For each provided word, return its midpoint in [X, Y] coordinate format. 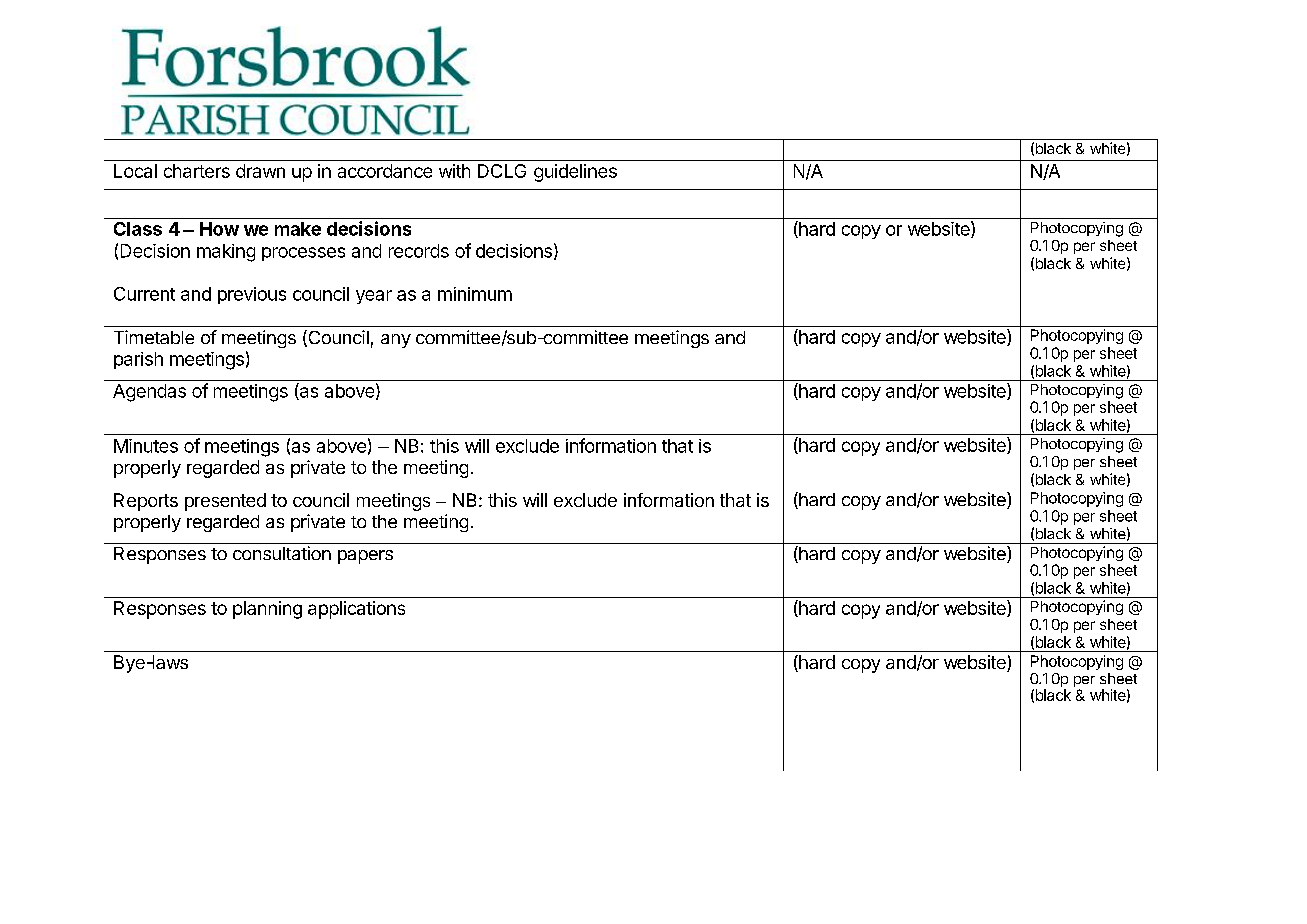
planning [267, 610]
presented [225, 502]
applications [356, 610]
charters [197, 171]
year [374, 297]
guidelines [575, 173]
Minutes [146, 446]
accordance [385, 171]
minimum [475, 294]
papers [365, 557]
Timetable [154, 337]
